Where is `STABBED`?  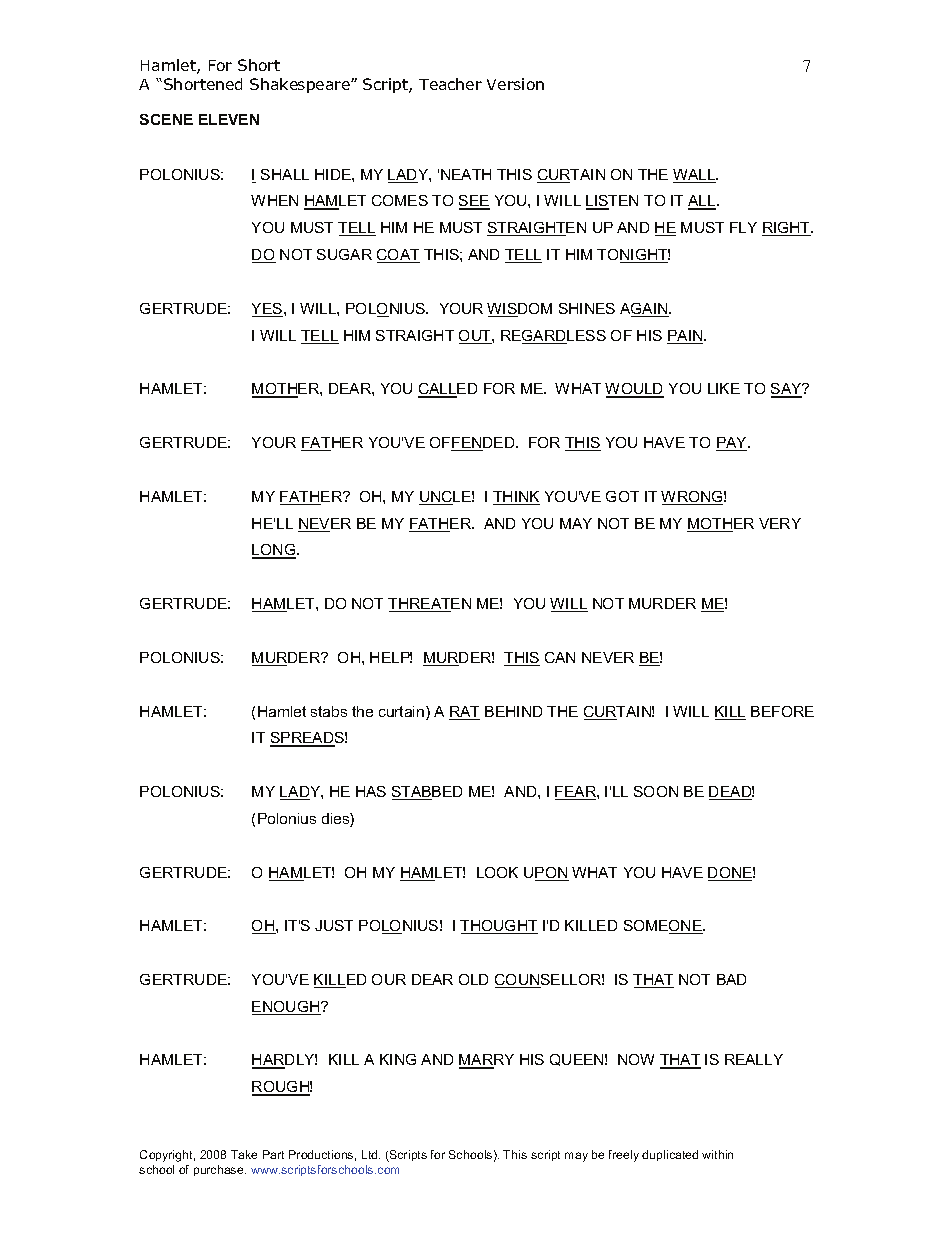 STABBED is located at coordinates (427, 793).
